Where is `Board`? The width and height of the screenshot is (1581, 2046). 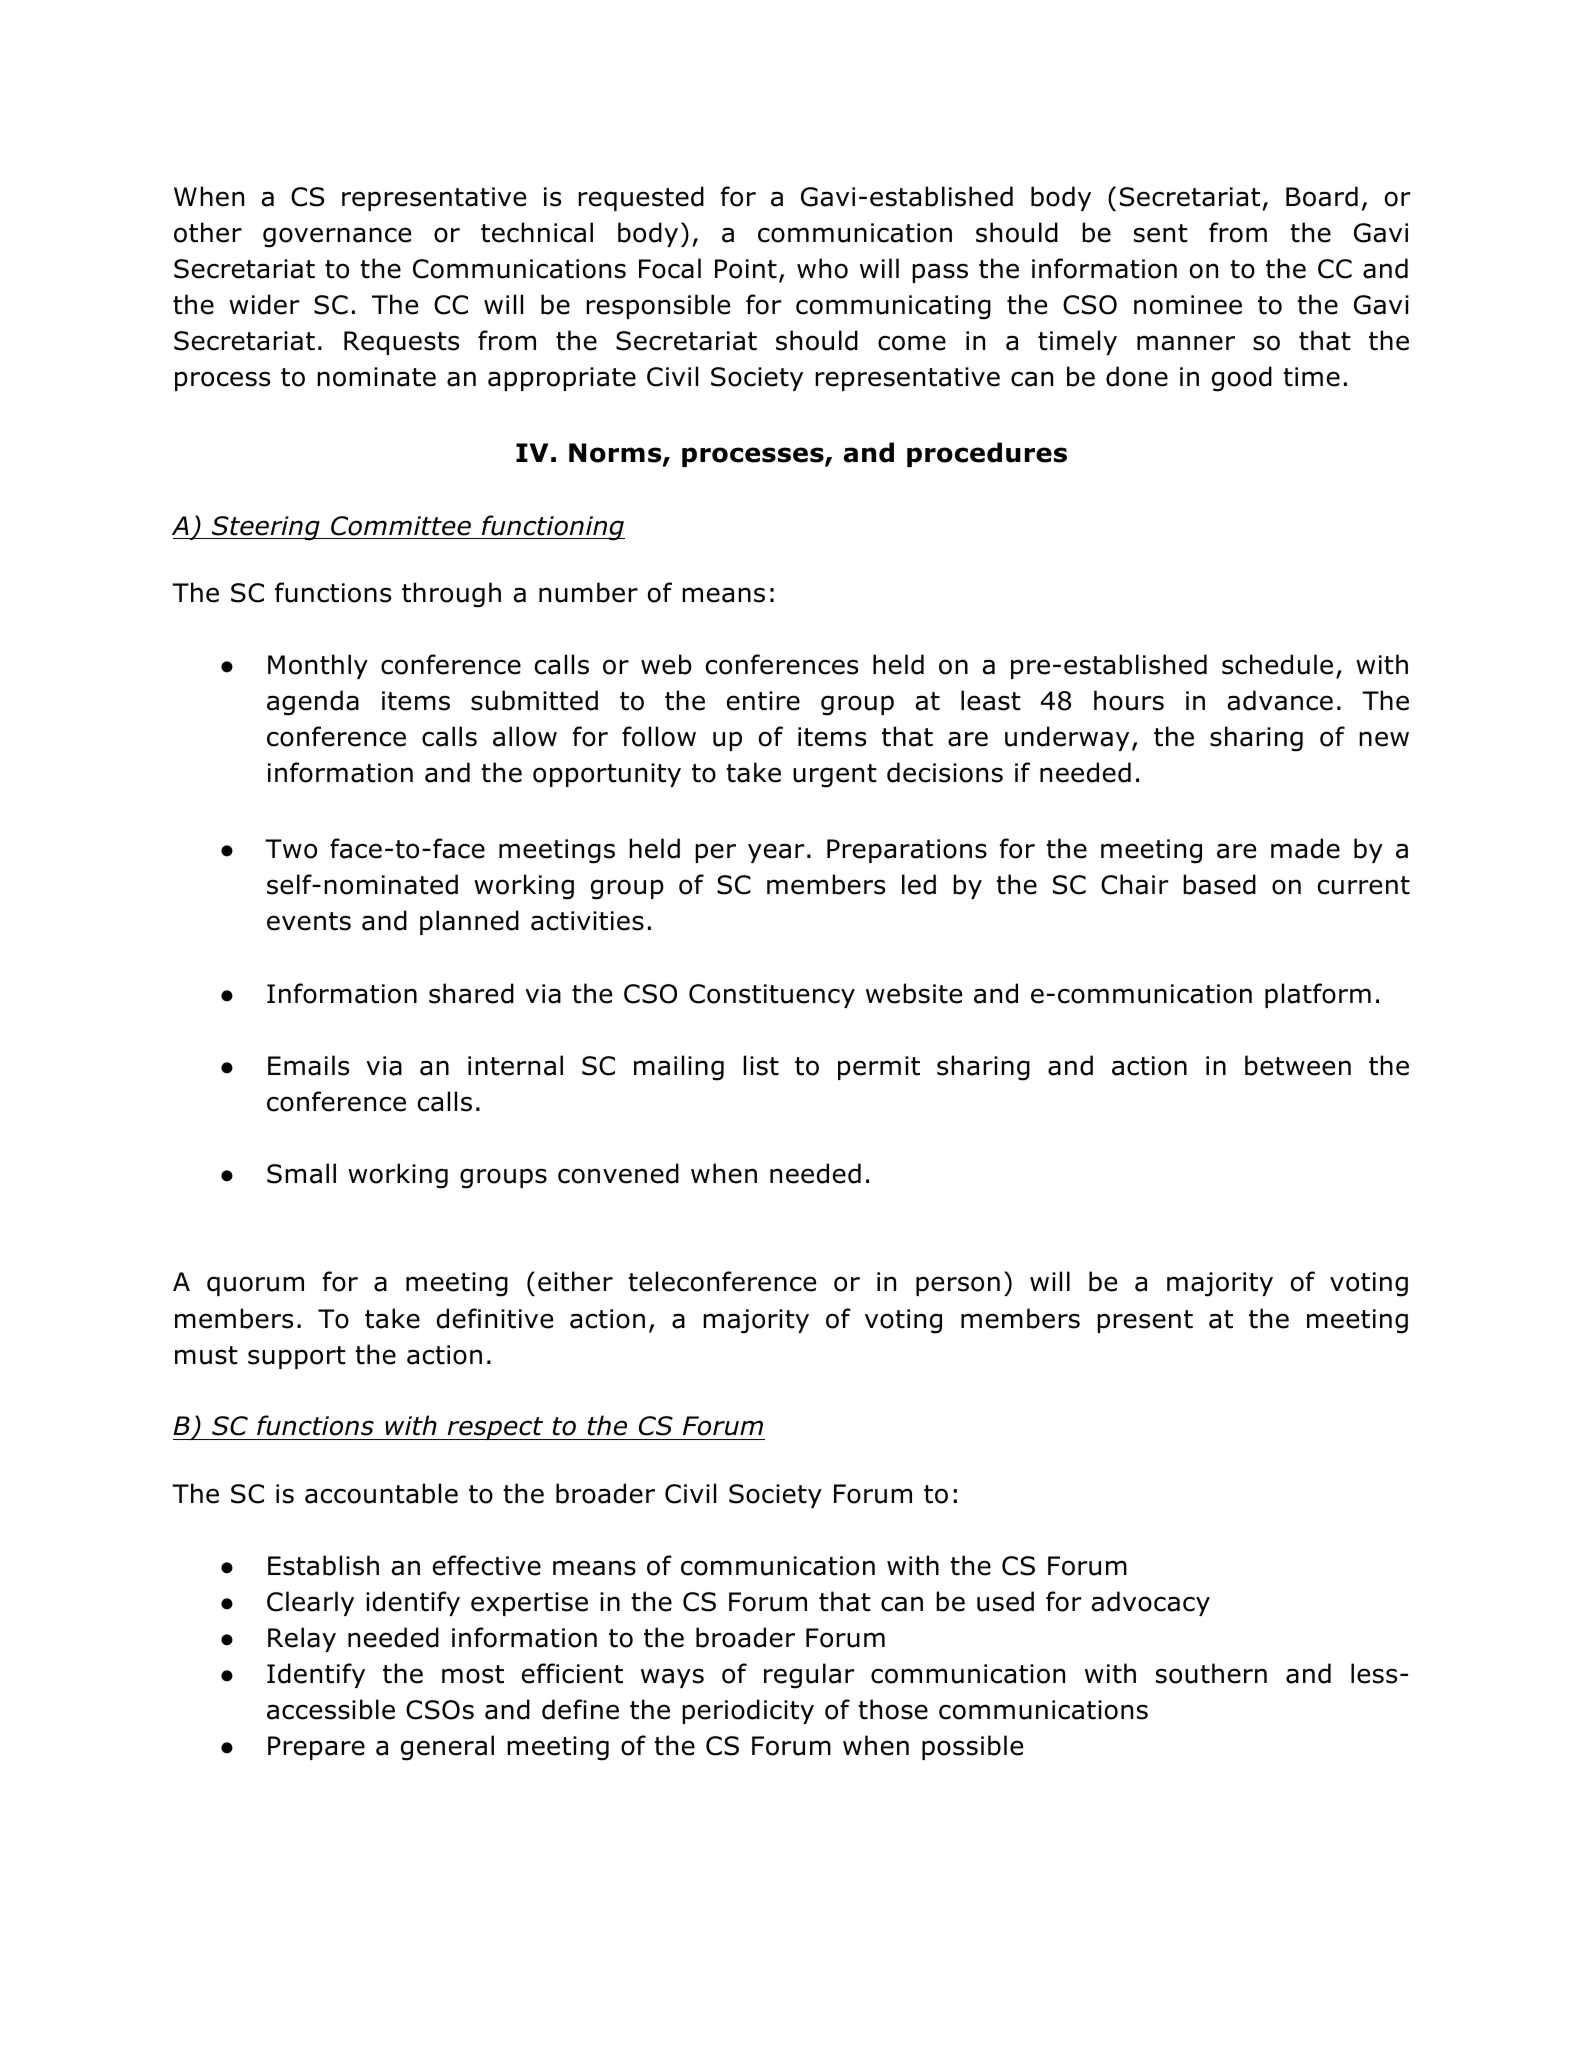
Board is located at coordinates (1322, 196).
